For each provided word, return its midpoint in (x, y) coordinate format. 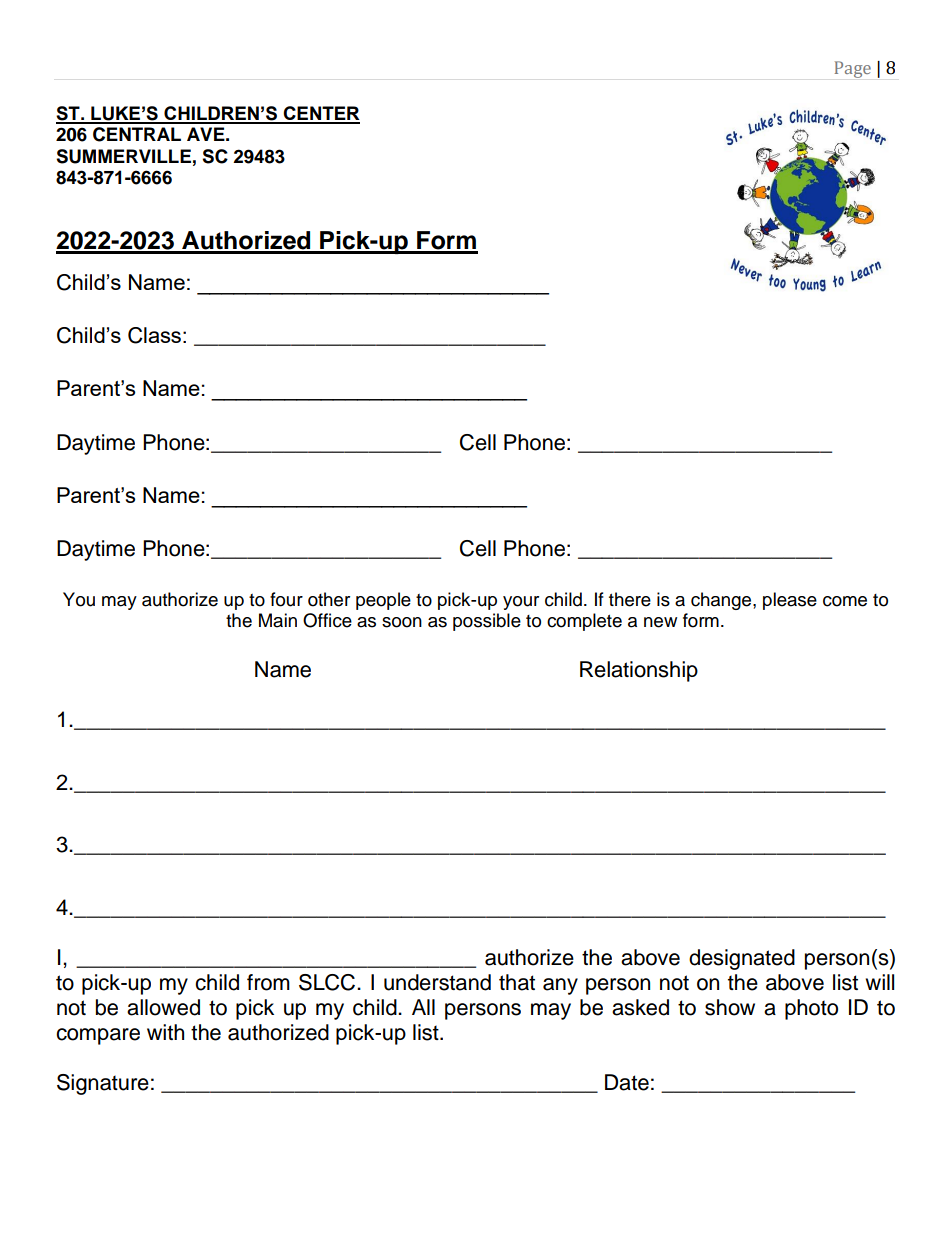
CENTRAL (137, 134)
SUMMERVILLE (123, 156)
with (165, 1032)
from (268, 982)
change (722, 601)
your (521, 603)
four (286, 599)
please (790, 601)
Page (853, 69)
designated (742, 959)
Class (154, 335)
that (517, 982)
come (845, 601)
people (383, 601)
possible (487, 622)
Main (278, 620)
